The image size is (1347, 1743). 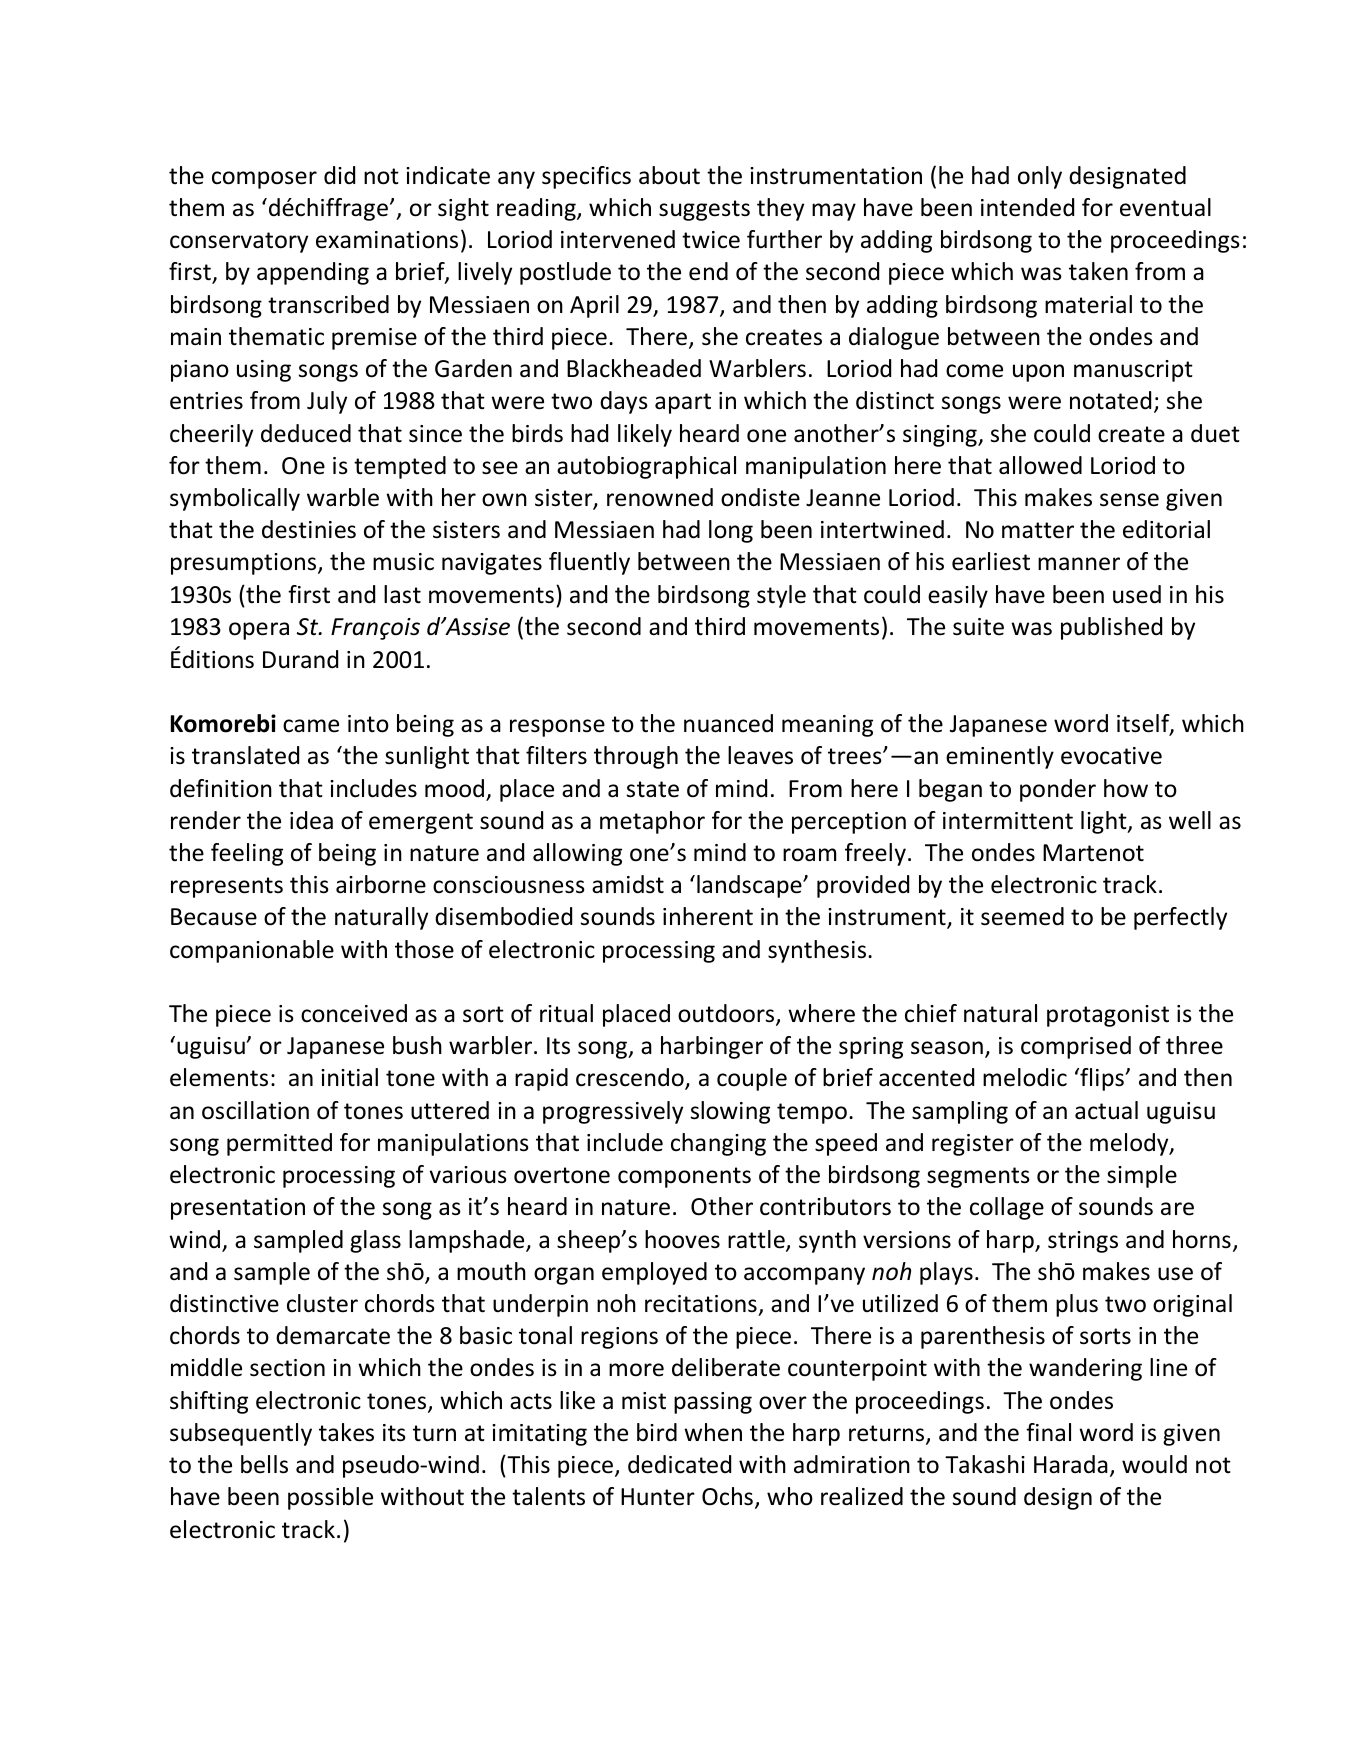 What do you see at coordinates (679, 1464) in the screenshot?
I see `dedicated` at bounding box center [679, 1464].
